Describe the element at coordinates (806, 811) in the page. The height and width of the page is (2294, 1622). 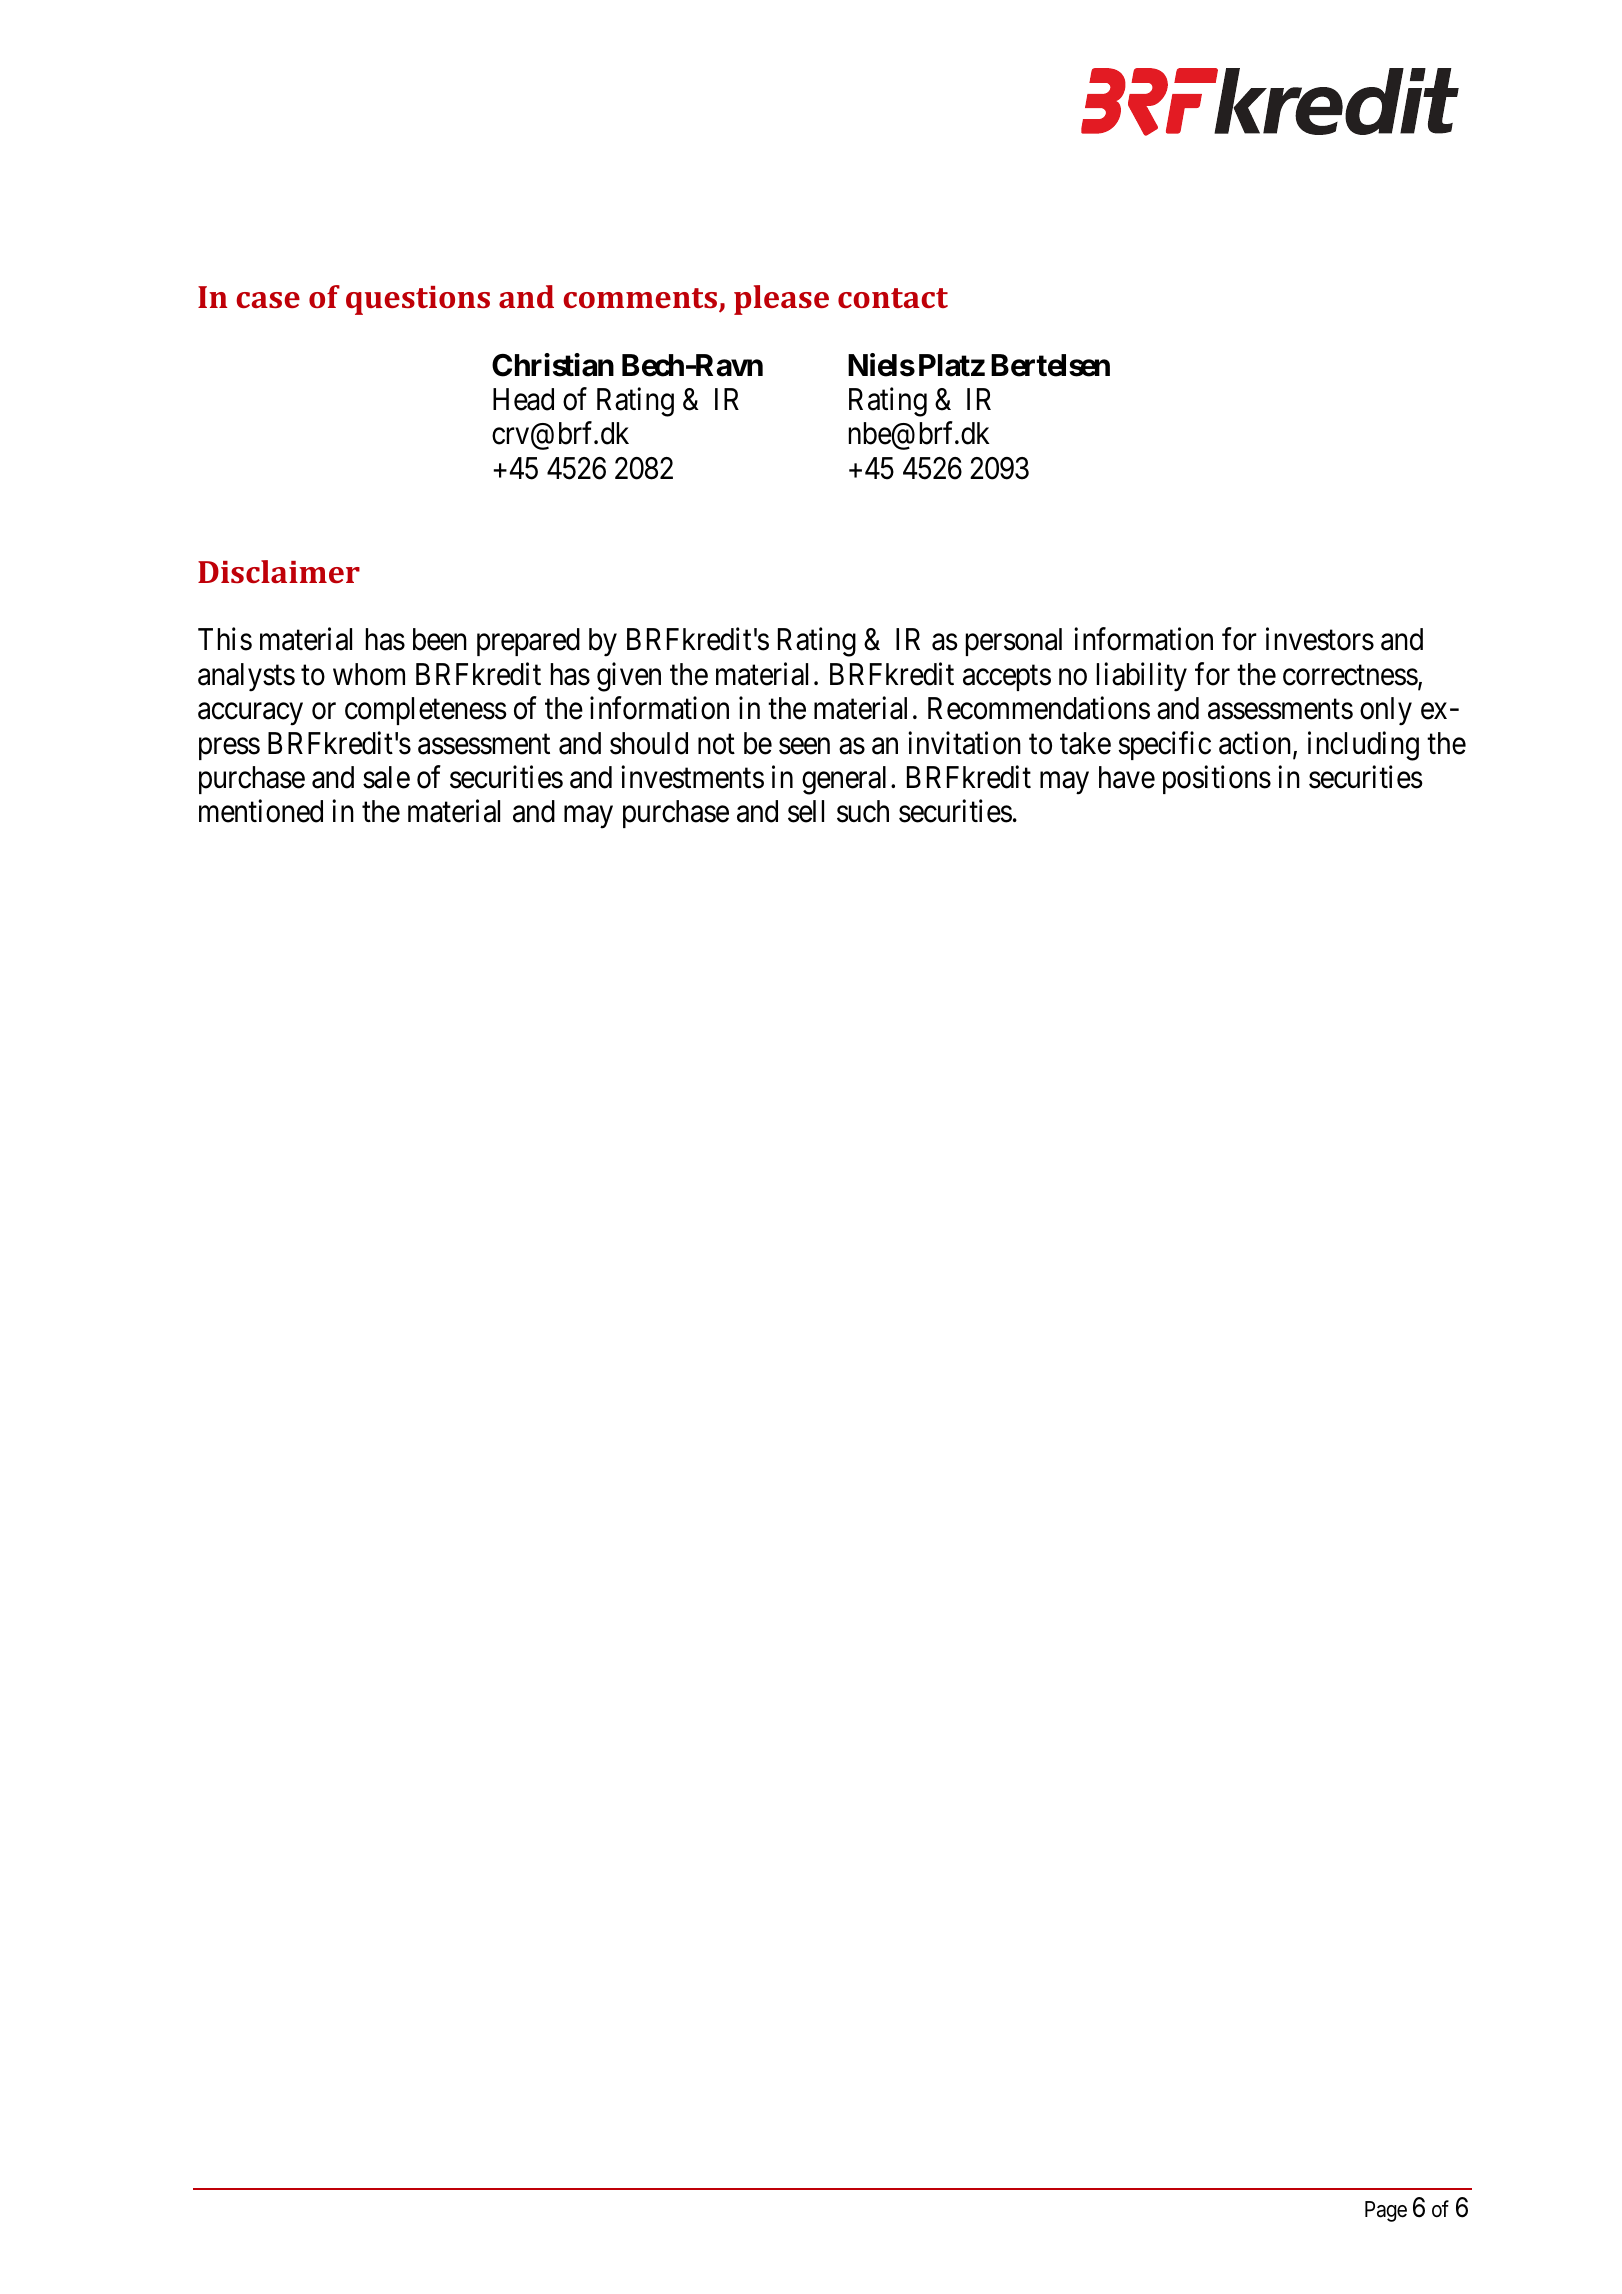
I see `sell` at that location.
